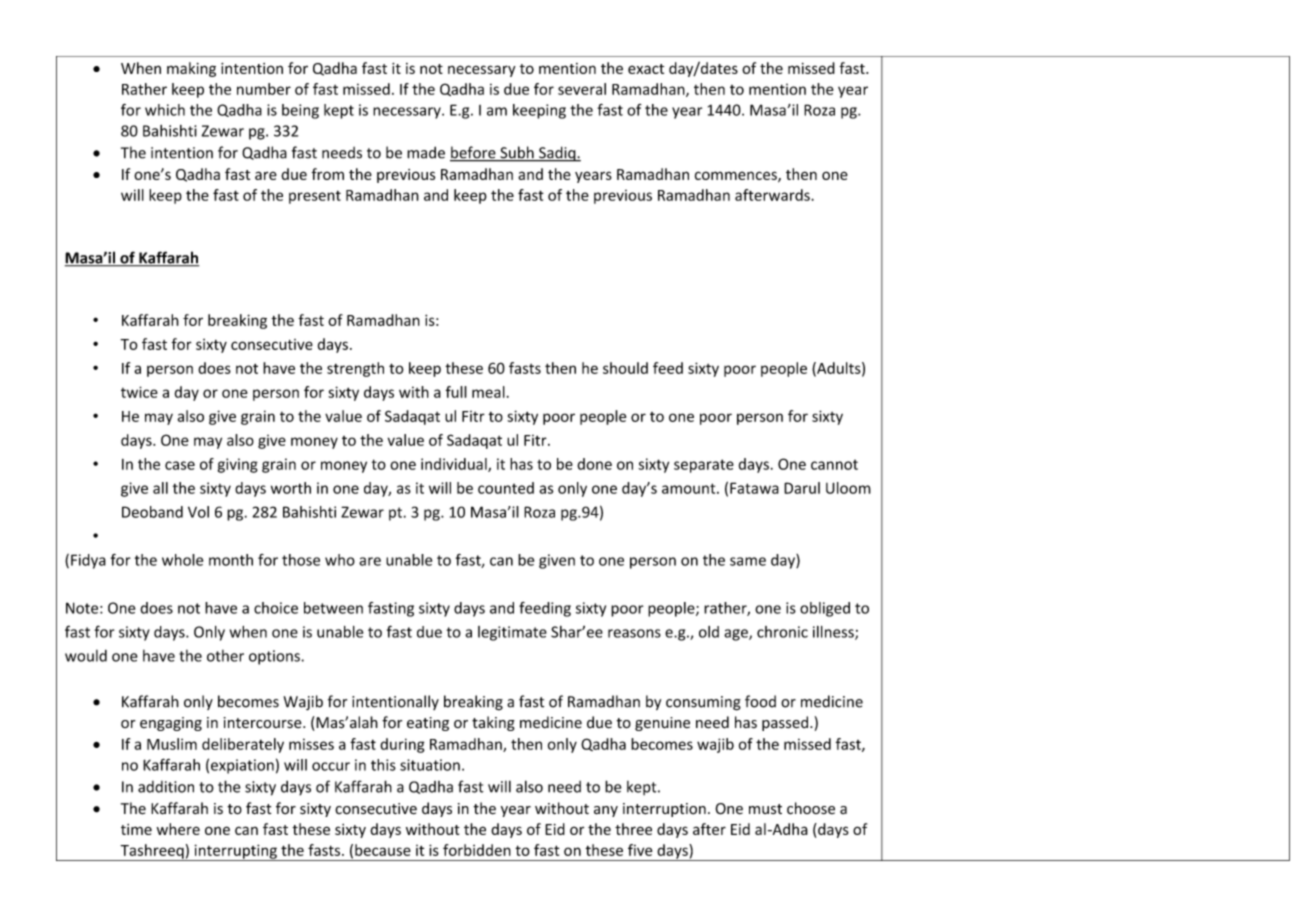 The height and width of the screenshot is (924, 1308). Describe the element at coordinates (477, 850) in the screenshot. I see `forbidden` at that location.
